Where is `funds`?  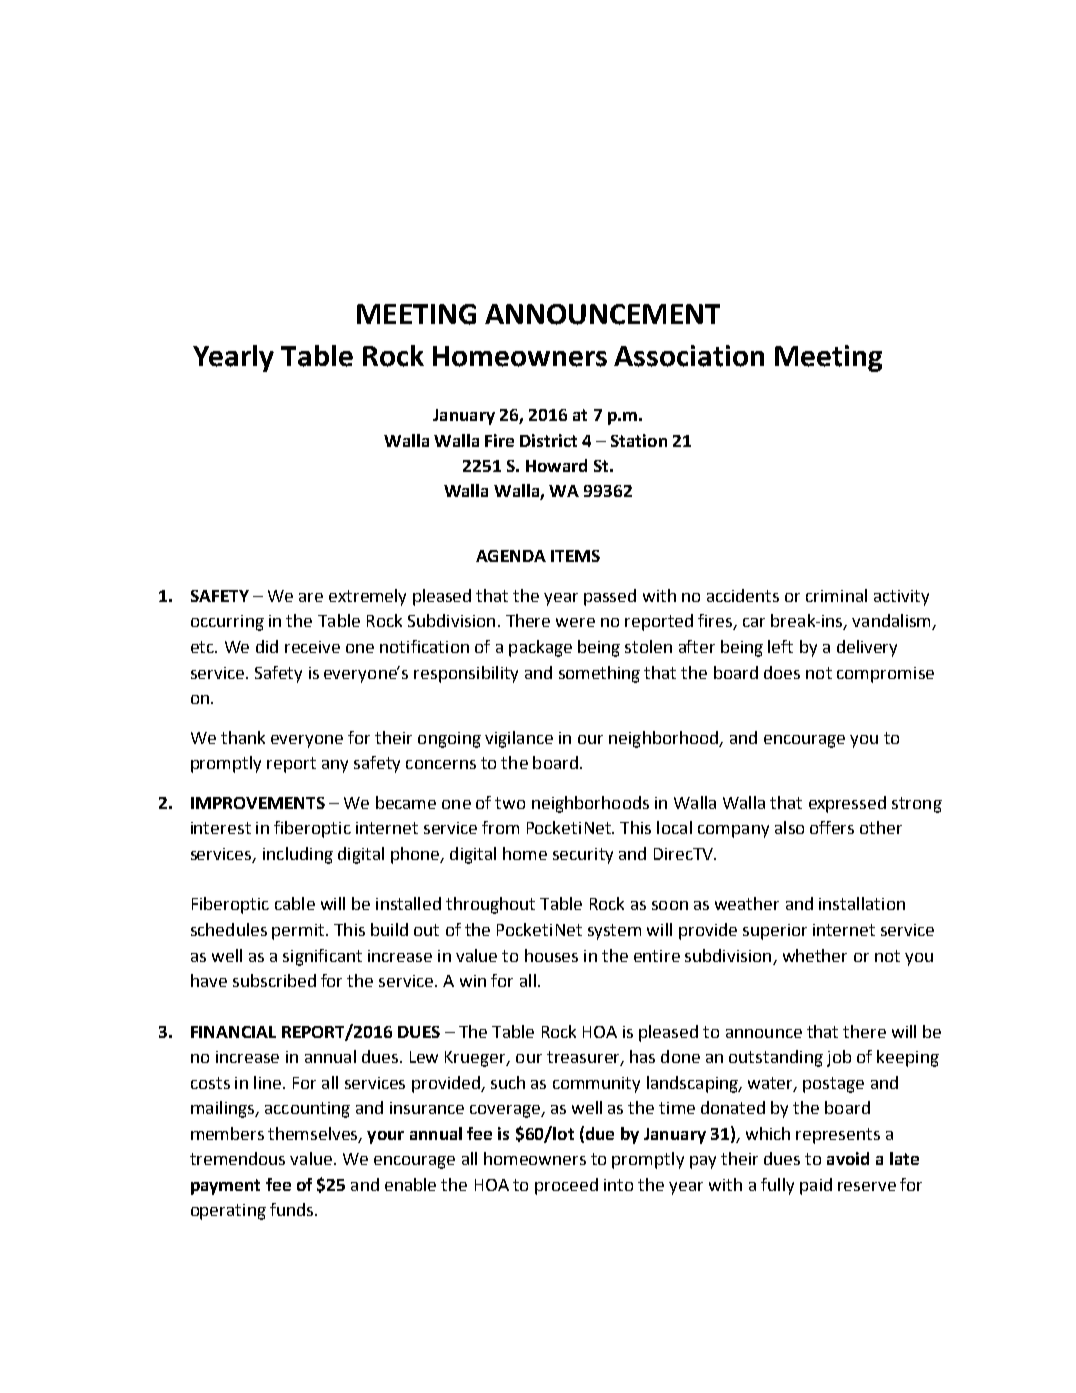 funds is located at coordinates (293, 1209).
